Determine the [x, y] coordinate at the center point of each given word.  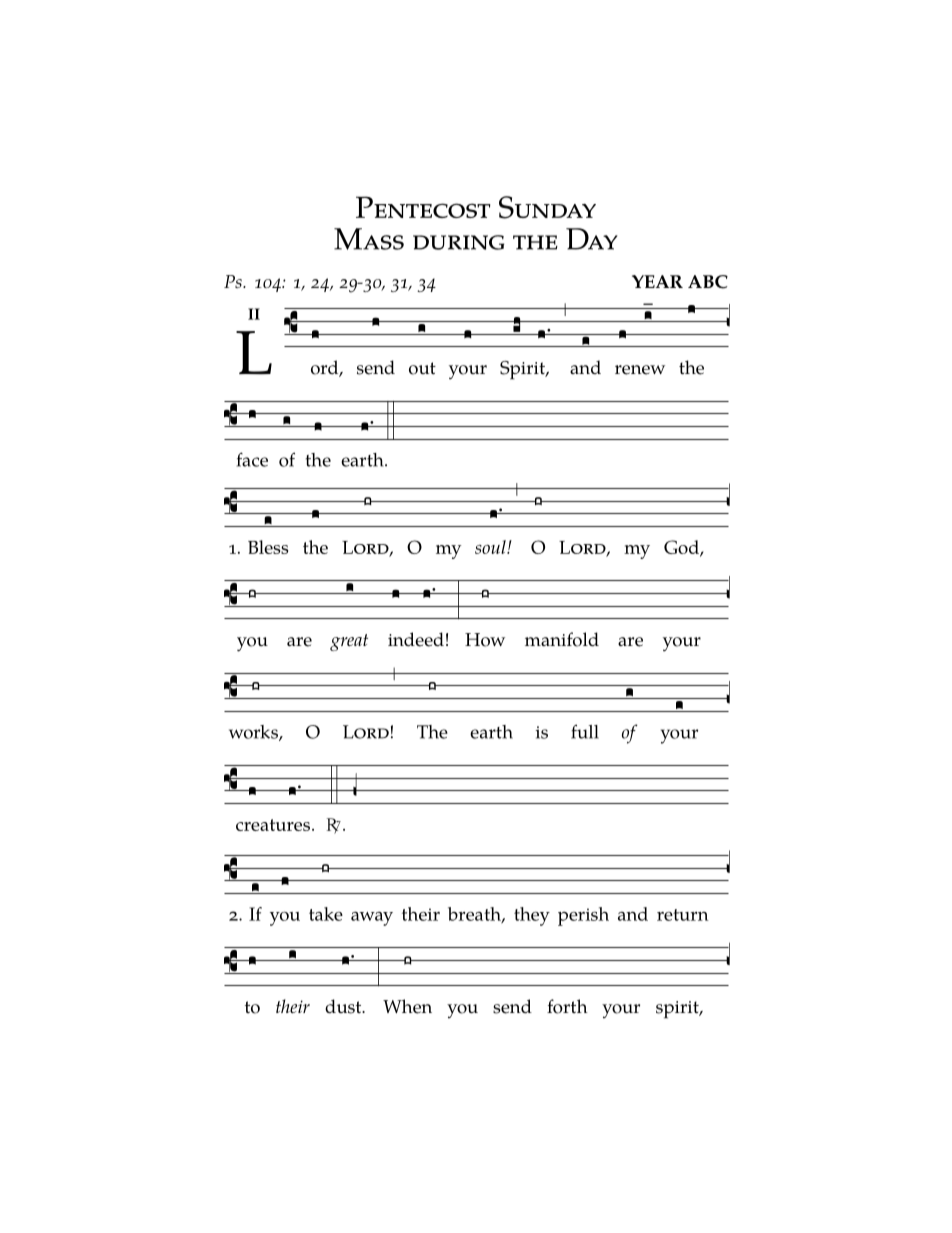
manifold [562, 639]
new [648, 370]
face [252, 459]
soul [491, 547]
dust [344, 1006]
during [458, 242]
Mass [369, 239]
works [254, 733]
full [585, 731]
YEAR [657, 281]
